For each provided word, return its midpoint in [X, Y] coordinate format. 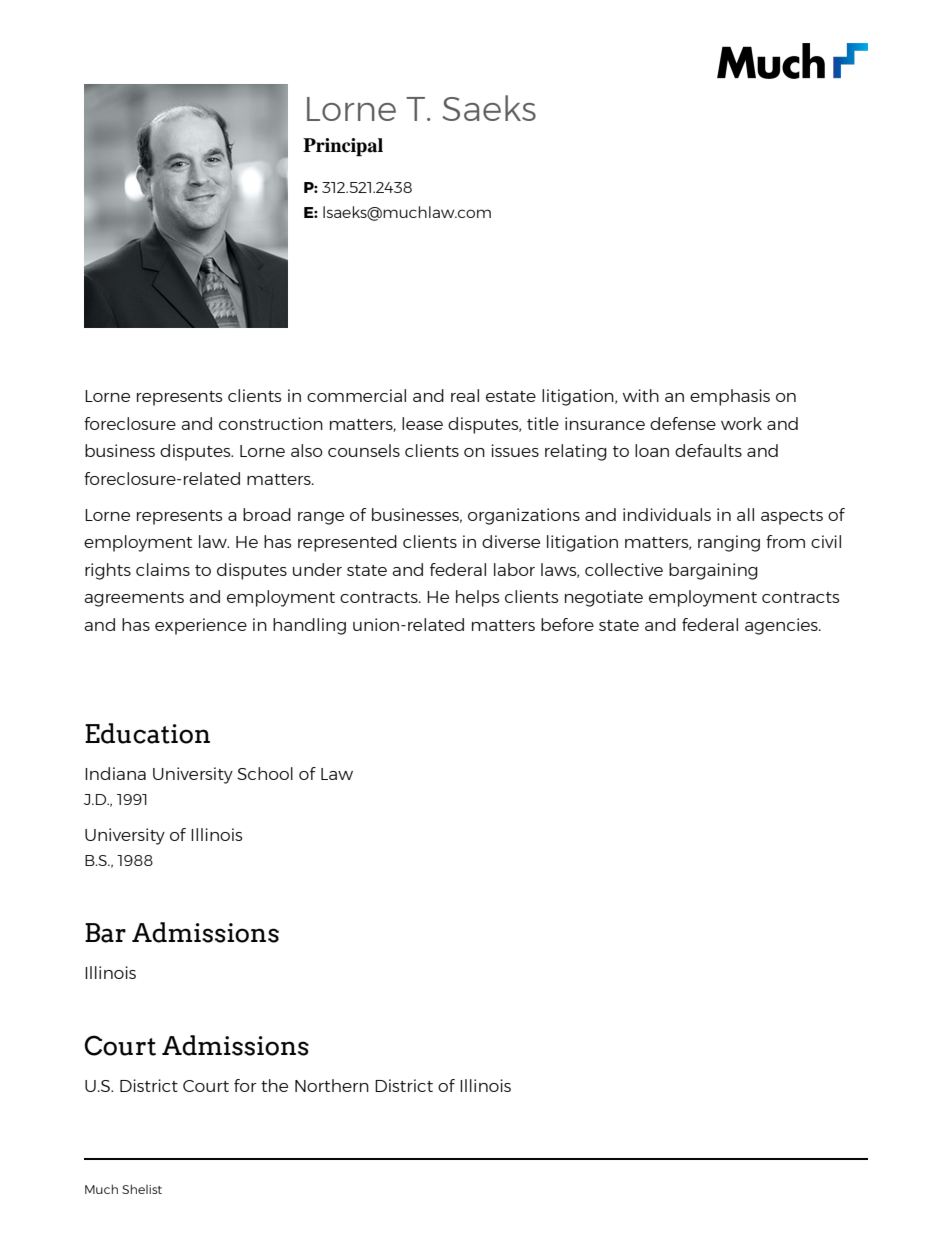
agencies [782, 626]
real [465, 395]
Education [147, 733]
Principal [343, 147]
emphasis [730, 397]
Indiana [115, 773]
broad [267, 514]
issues [515, 450]
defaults [708, 450]
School [265, 773]
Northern [332, 1085]
